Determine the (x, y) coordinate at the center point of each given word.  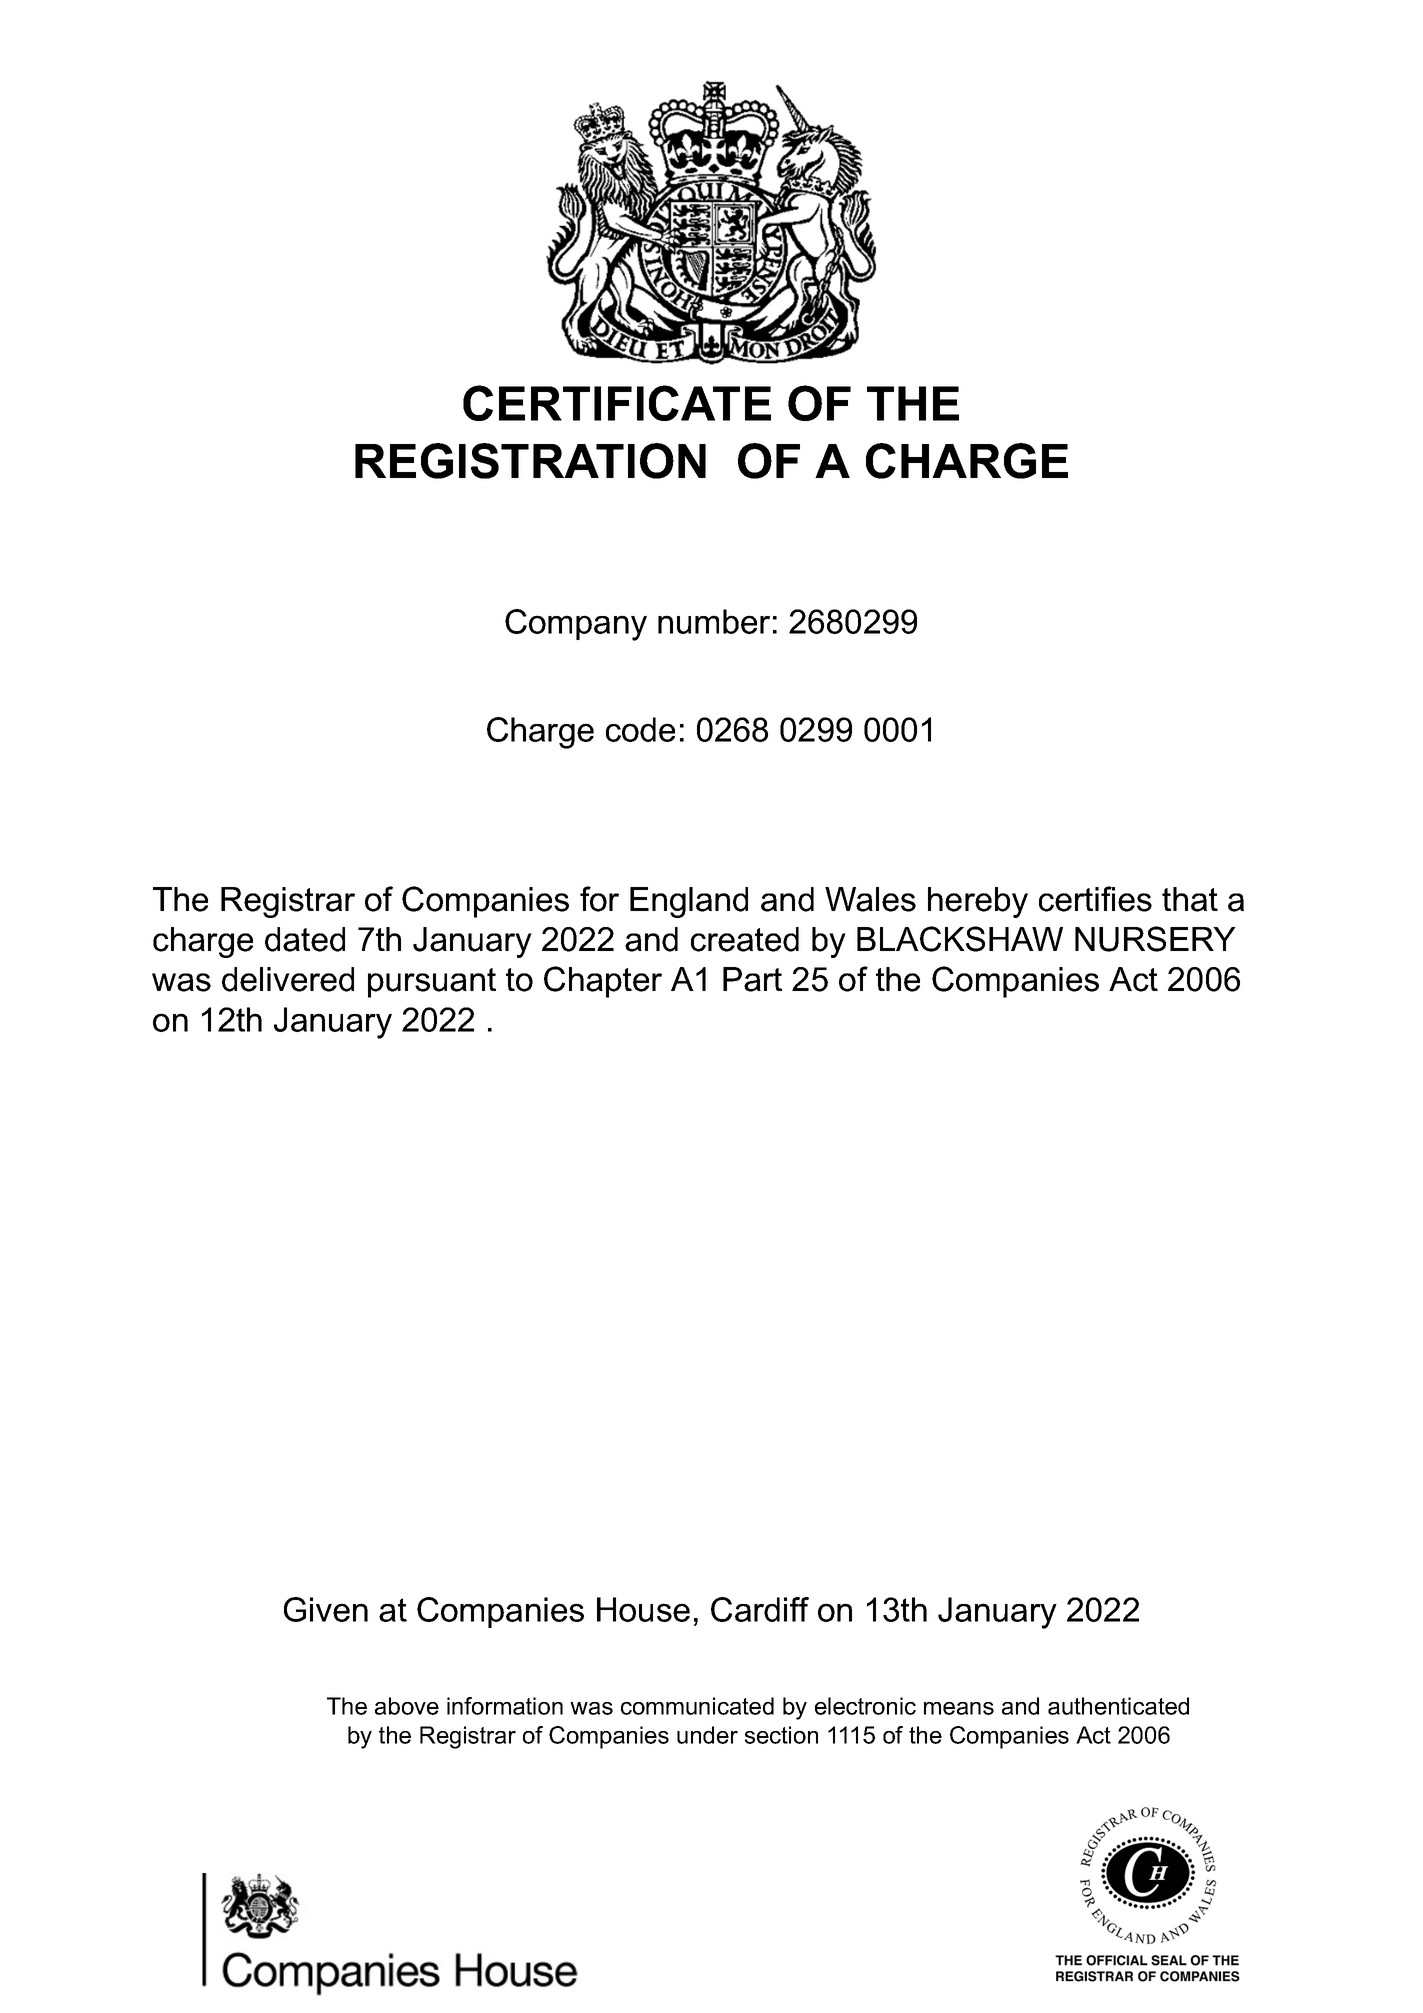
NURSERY (1155, 939)
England (689, 902)
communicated (697, 1706)
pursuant (432, 983)
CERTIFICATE (617, 403)
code (640, 729)
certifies (1095, 899)
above (407, 1706)
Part (752, 979)
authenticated (1118, 1706)
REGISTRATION (530, 461)
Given (326, 1609)
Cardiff (760, 1609)
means (959, 1708)
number (714, 621)
